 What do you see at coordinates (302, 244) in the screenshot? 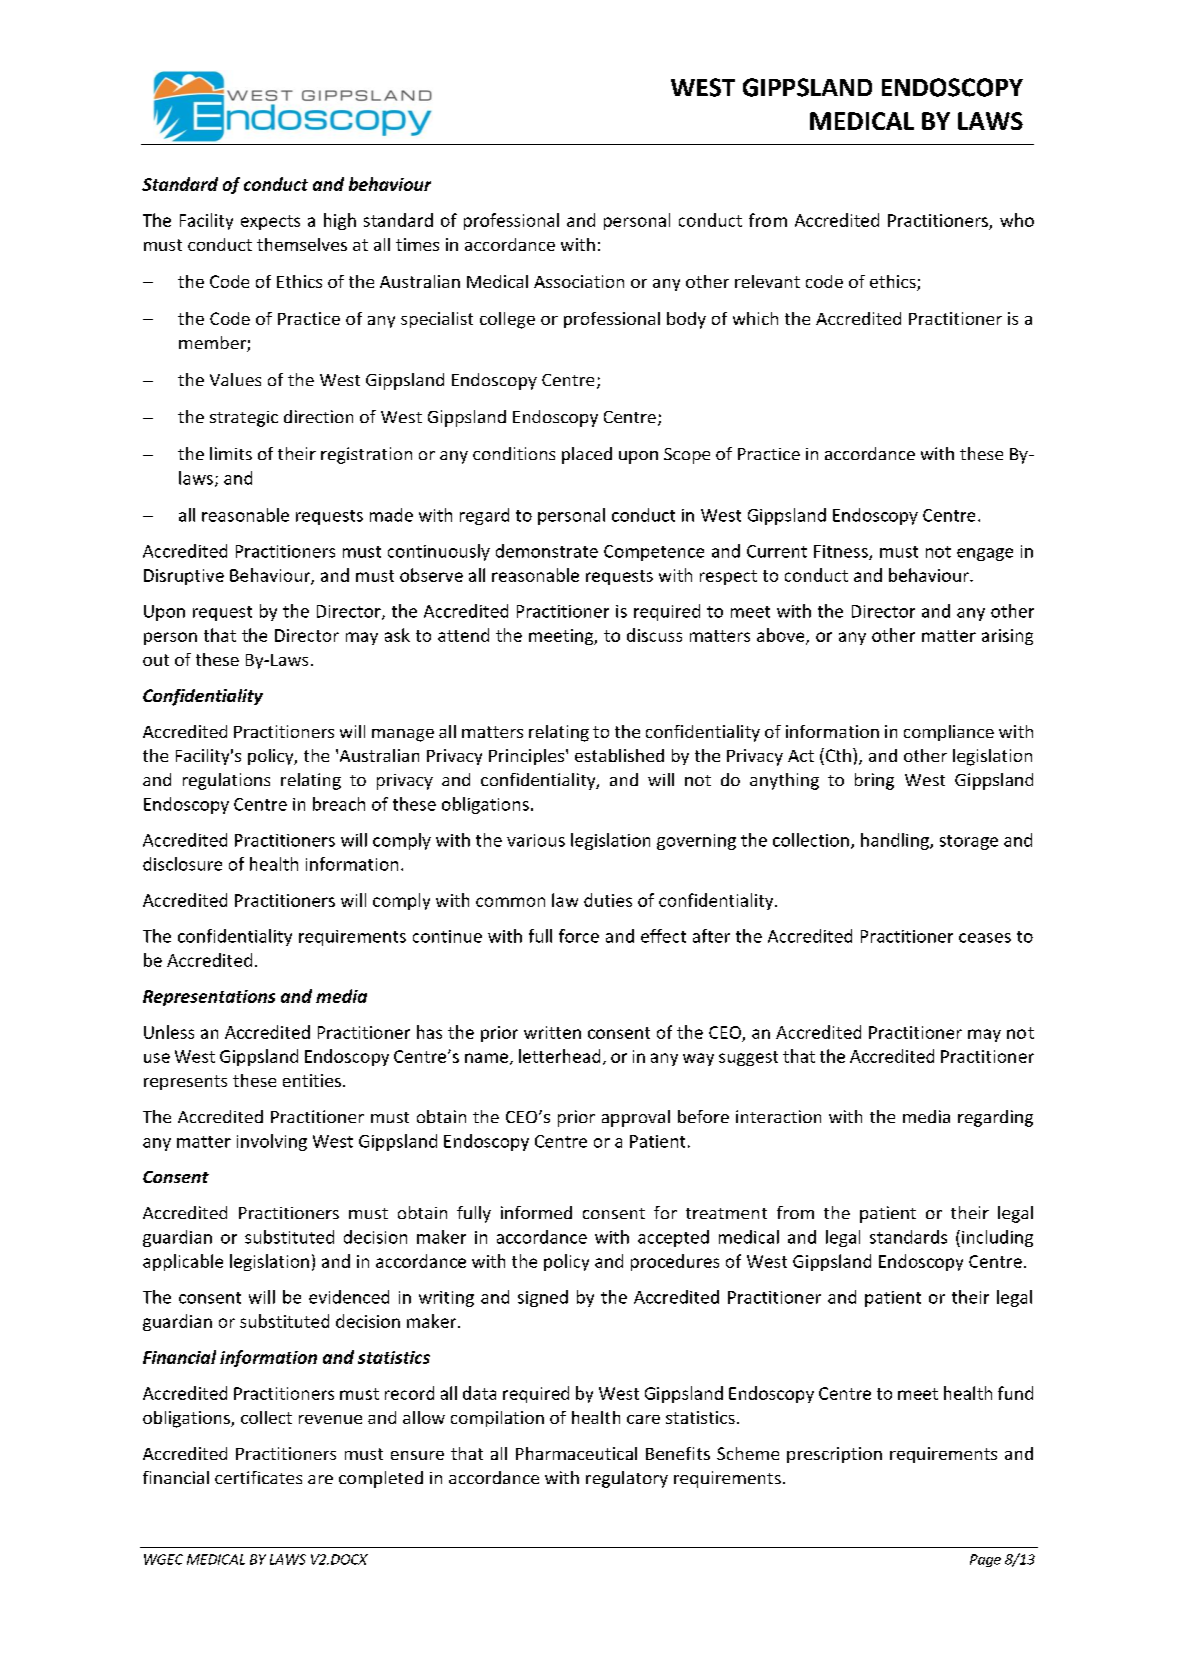
I see `themselves` at bounding box center [302, 244].
